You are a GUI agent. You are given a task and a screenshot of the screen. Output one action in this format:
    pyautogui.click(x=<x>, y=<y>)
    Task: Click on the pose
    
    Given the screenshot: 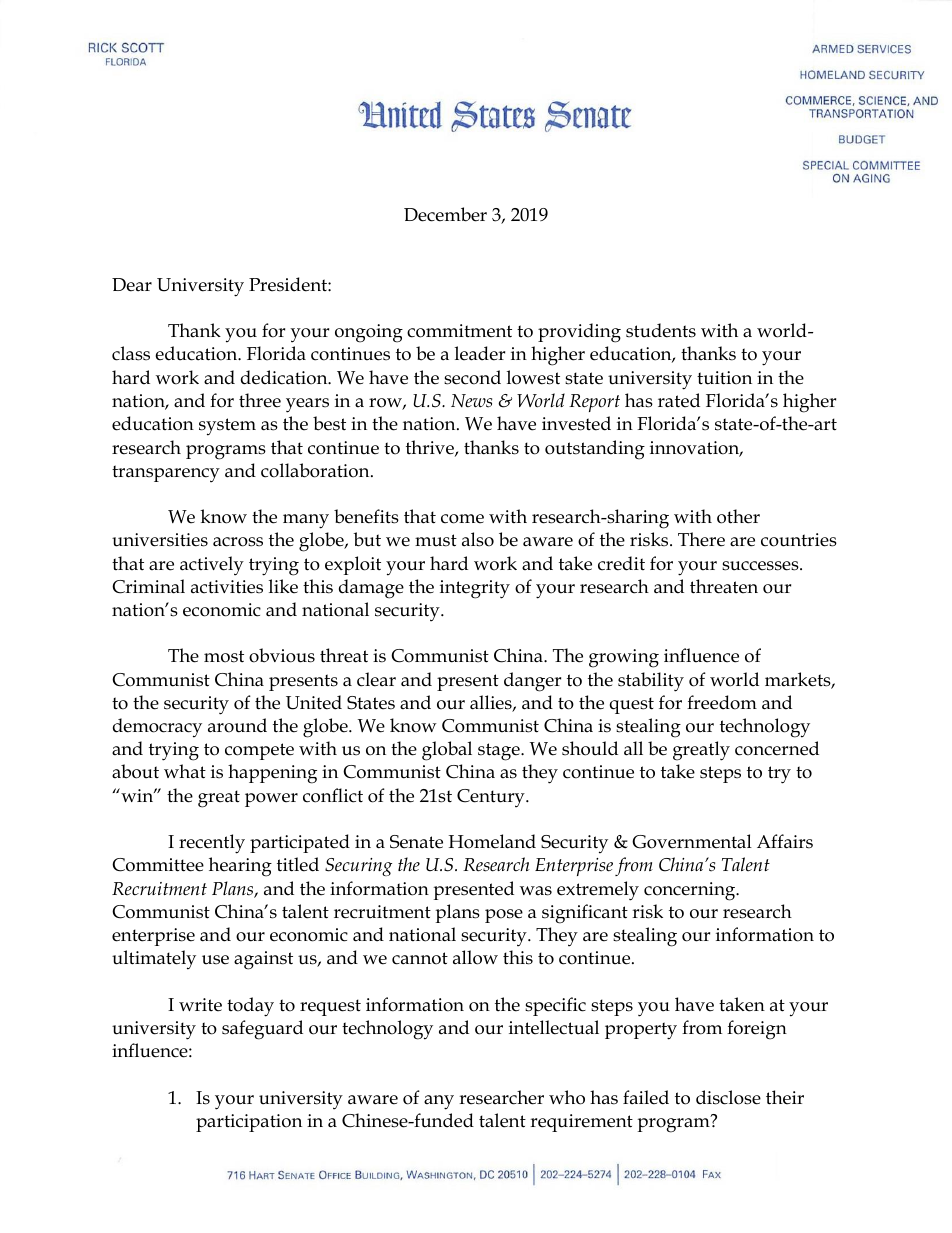 What is the action you would take?
    pyautogui.click(x=504, y=916)
